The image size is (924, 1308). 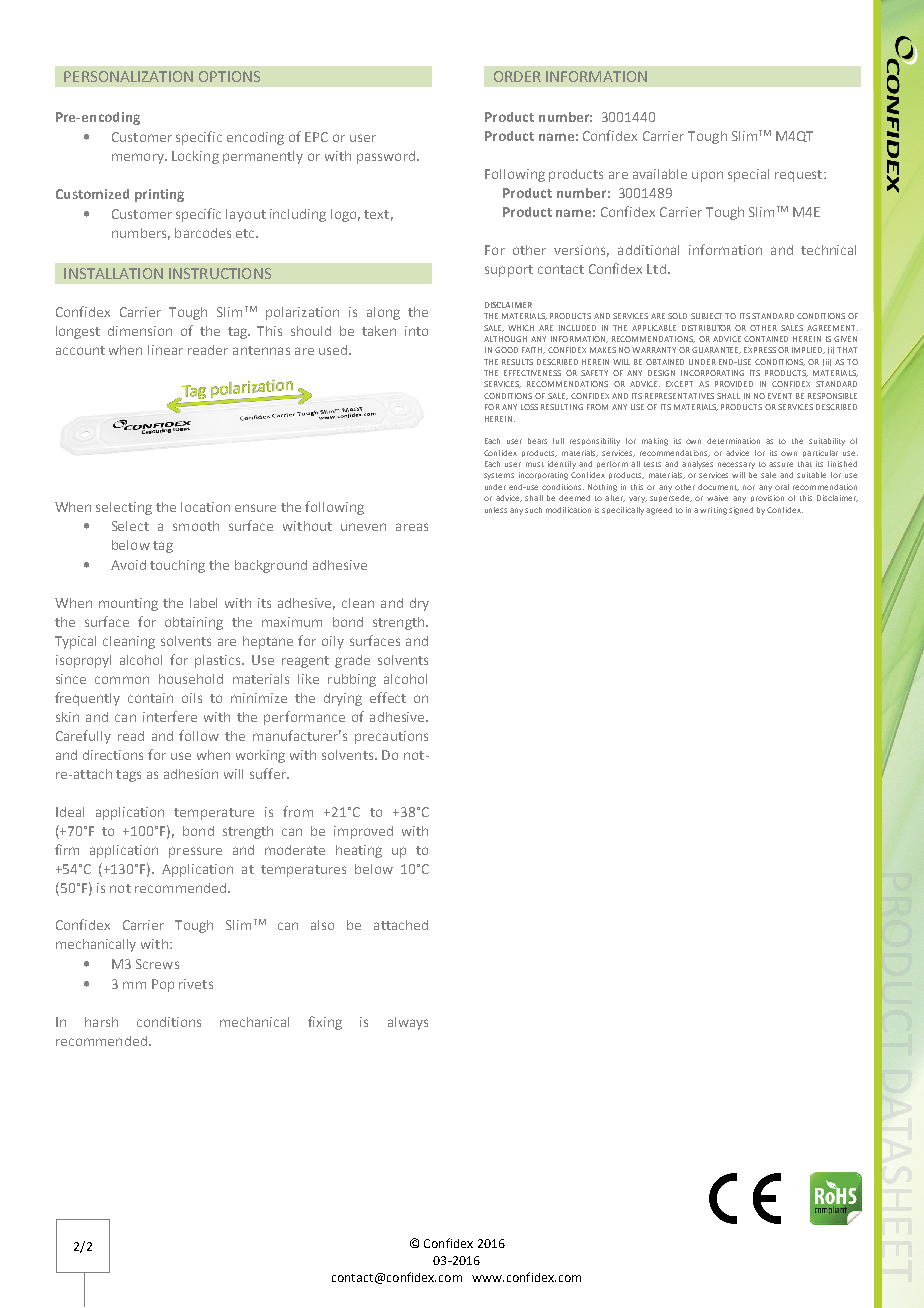 I want to click on special, so click(x=748, y=175).
